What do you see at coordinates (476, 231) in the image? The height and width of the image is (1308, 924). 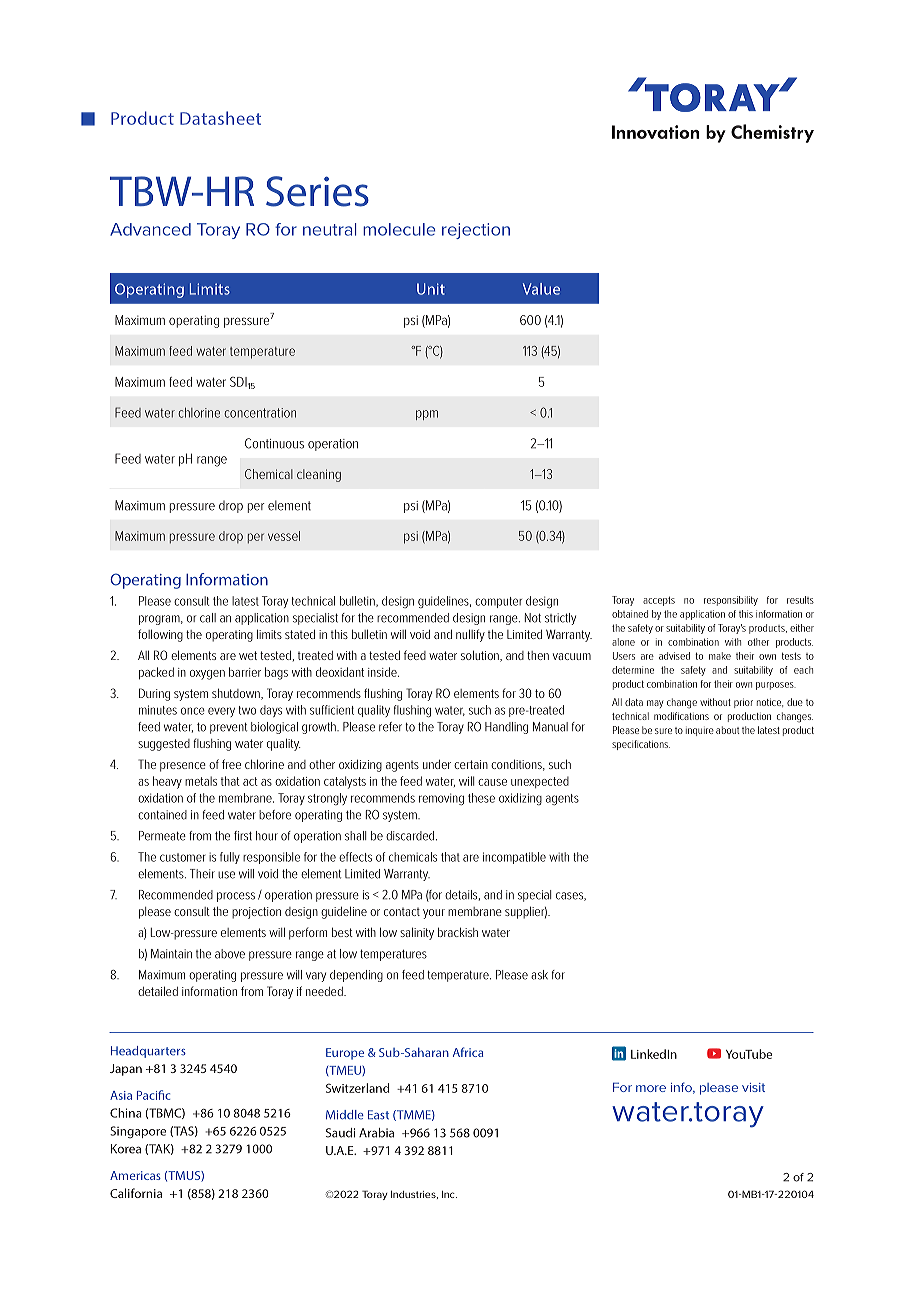 I see `rejection` at bounding box center [476, 231].
